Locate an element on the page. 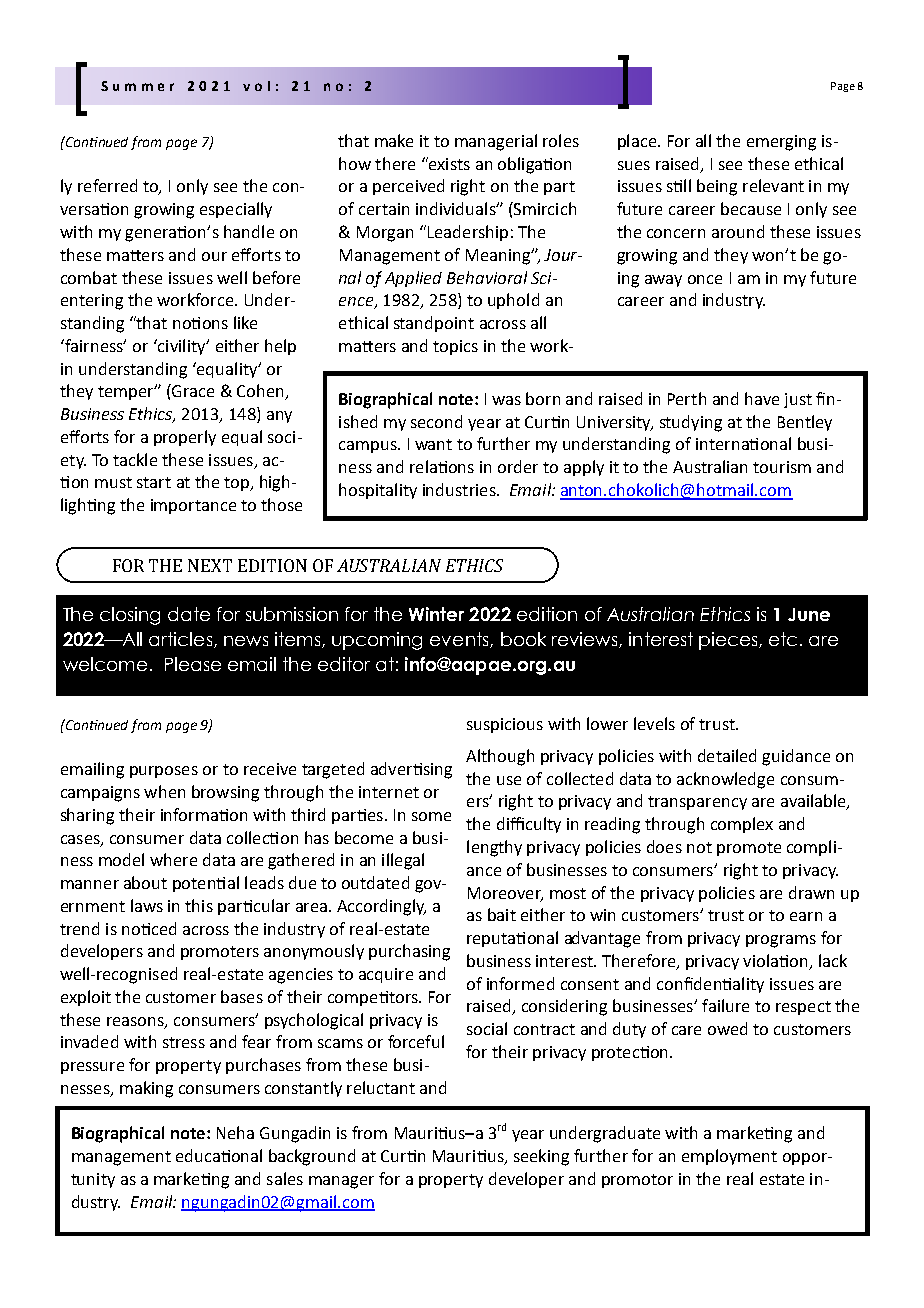 The width and height of the document is (924, 1308). exists is located at coordinates (448, 163).
